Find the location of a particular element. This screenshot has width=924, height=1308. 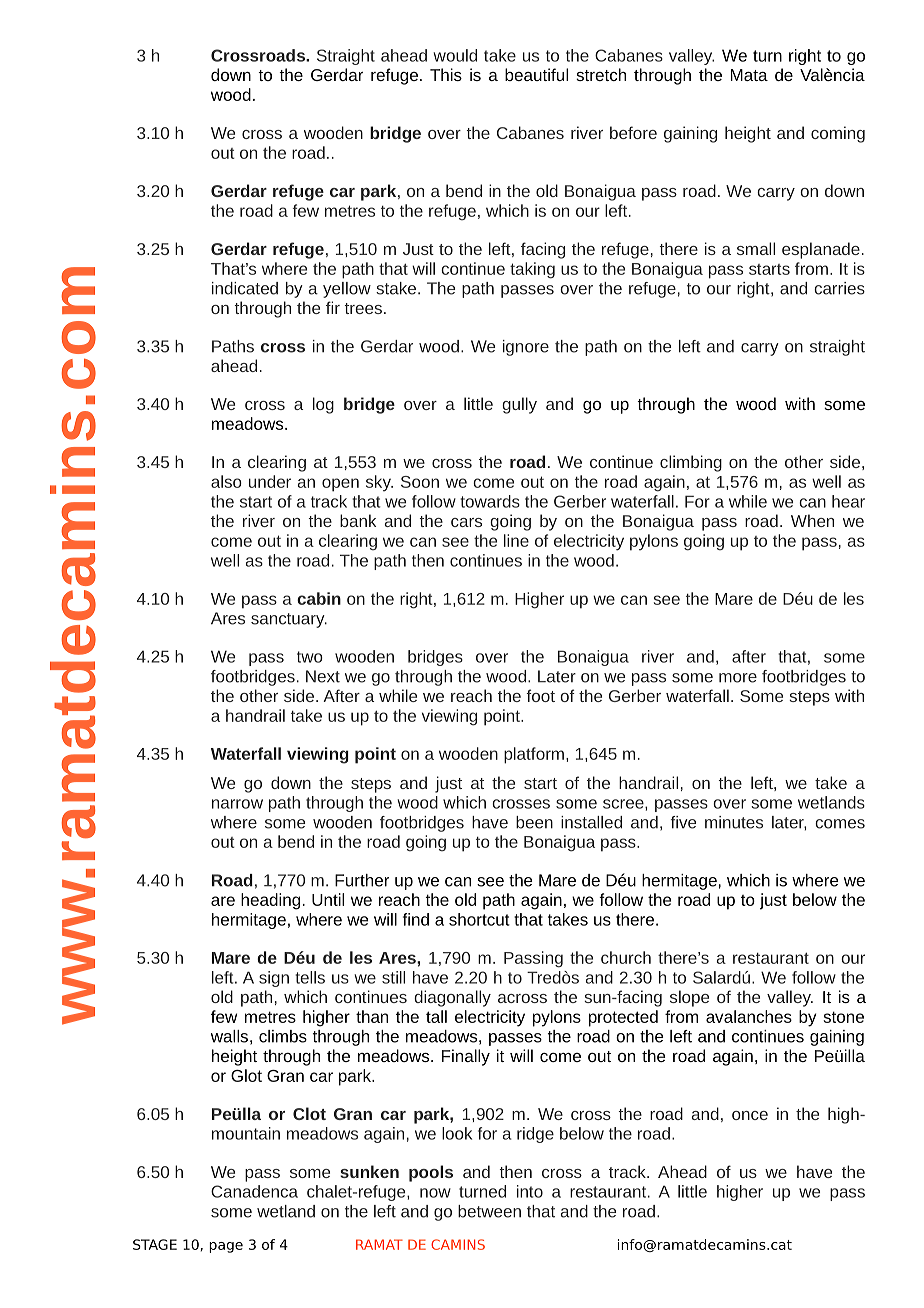

sanctuary is located at coordinates (289, 620).
